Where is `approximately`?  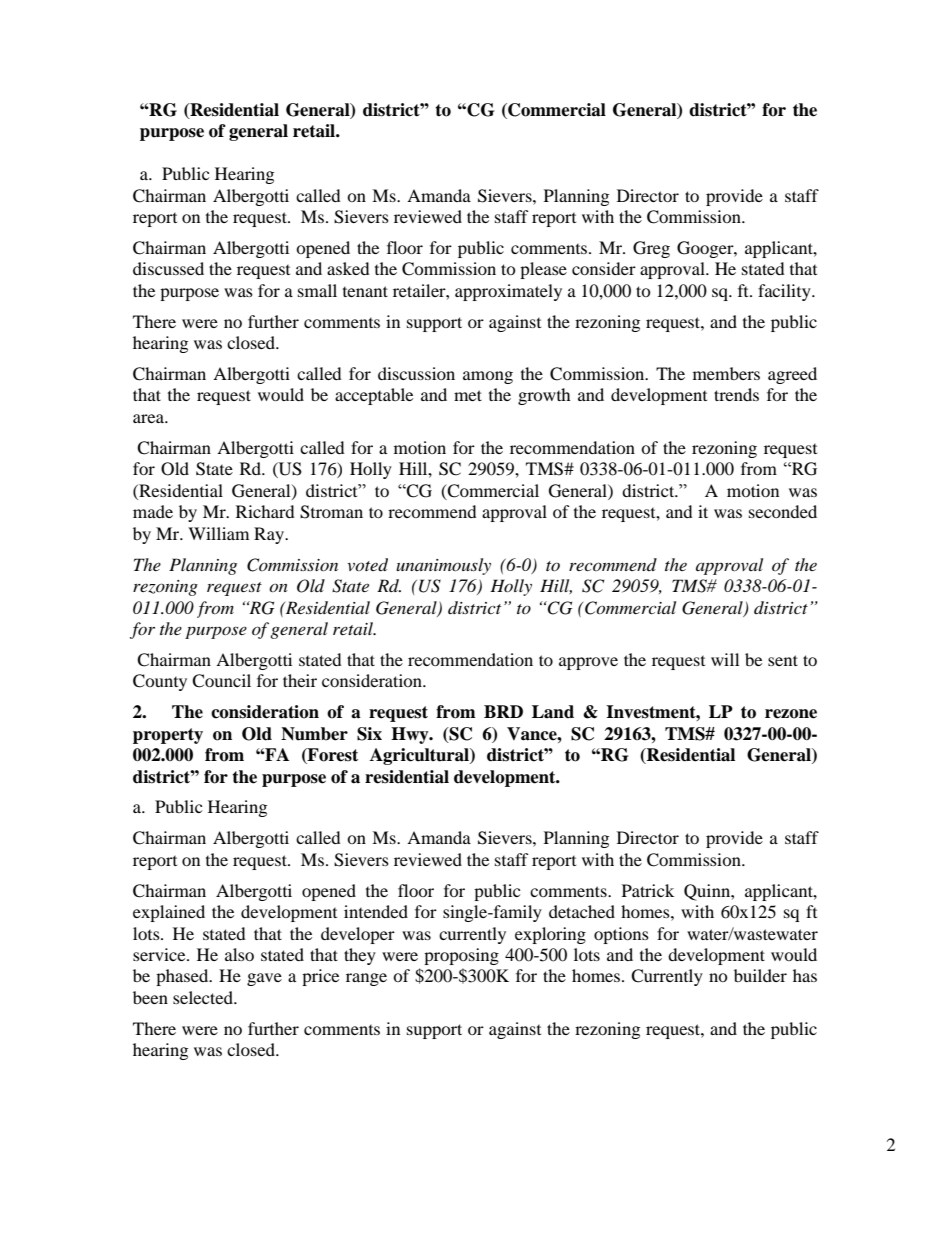
approximately is located at coordinates (508, 292).
